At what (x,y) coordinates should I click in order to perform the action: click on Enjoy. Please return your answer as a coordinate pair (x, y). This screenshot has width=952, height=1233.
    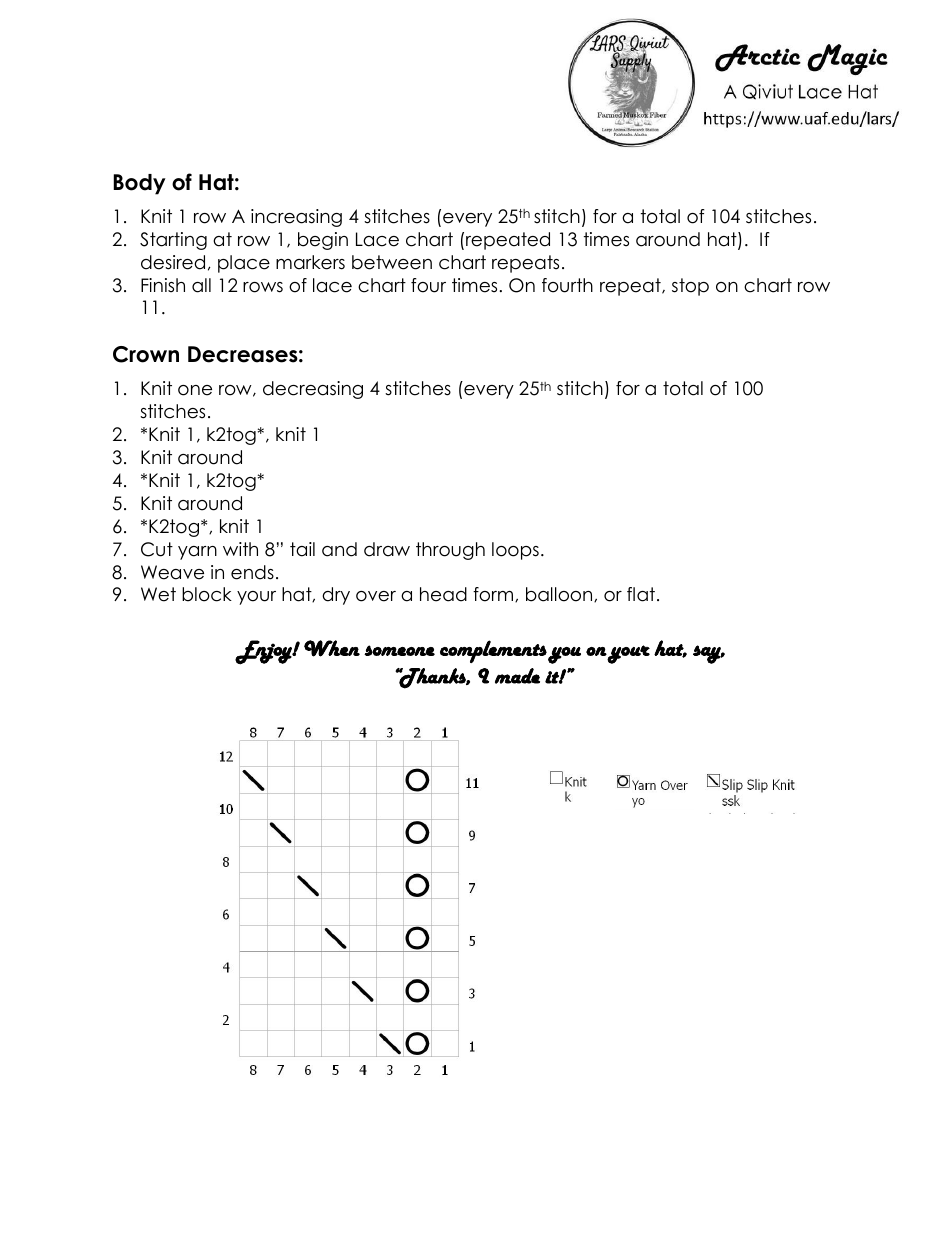
    Looking at the image, I should click on (264, 652).
